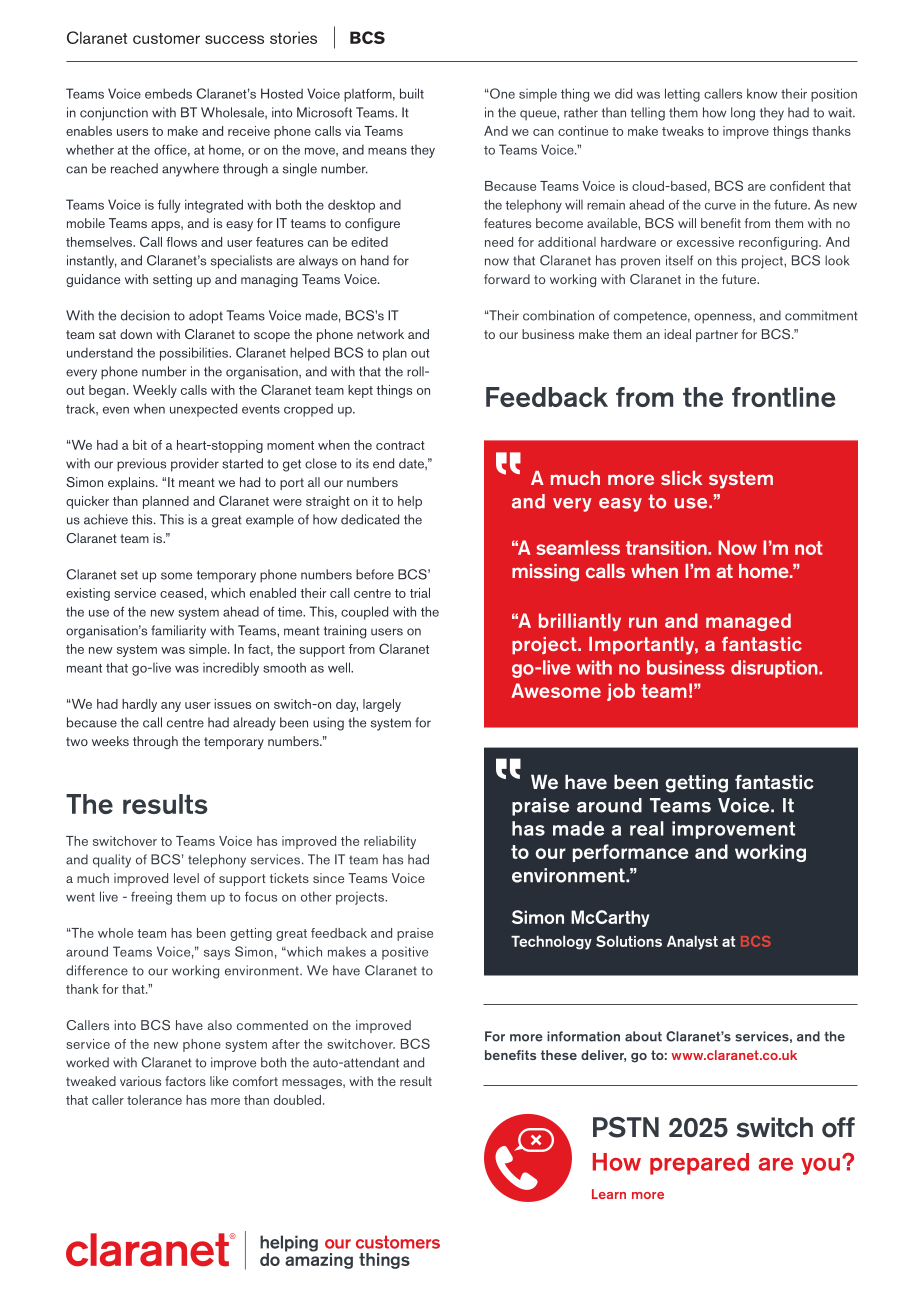  I want to click on partner, so click(717, 336).
